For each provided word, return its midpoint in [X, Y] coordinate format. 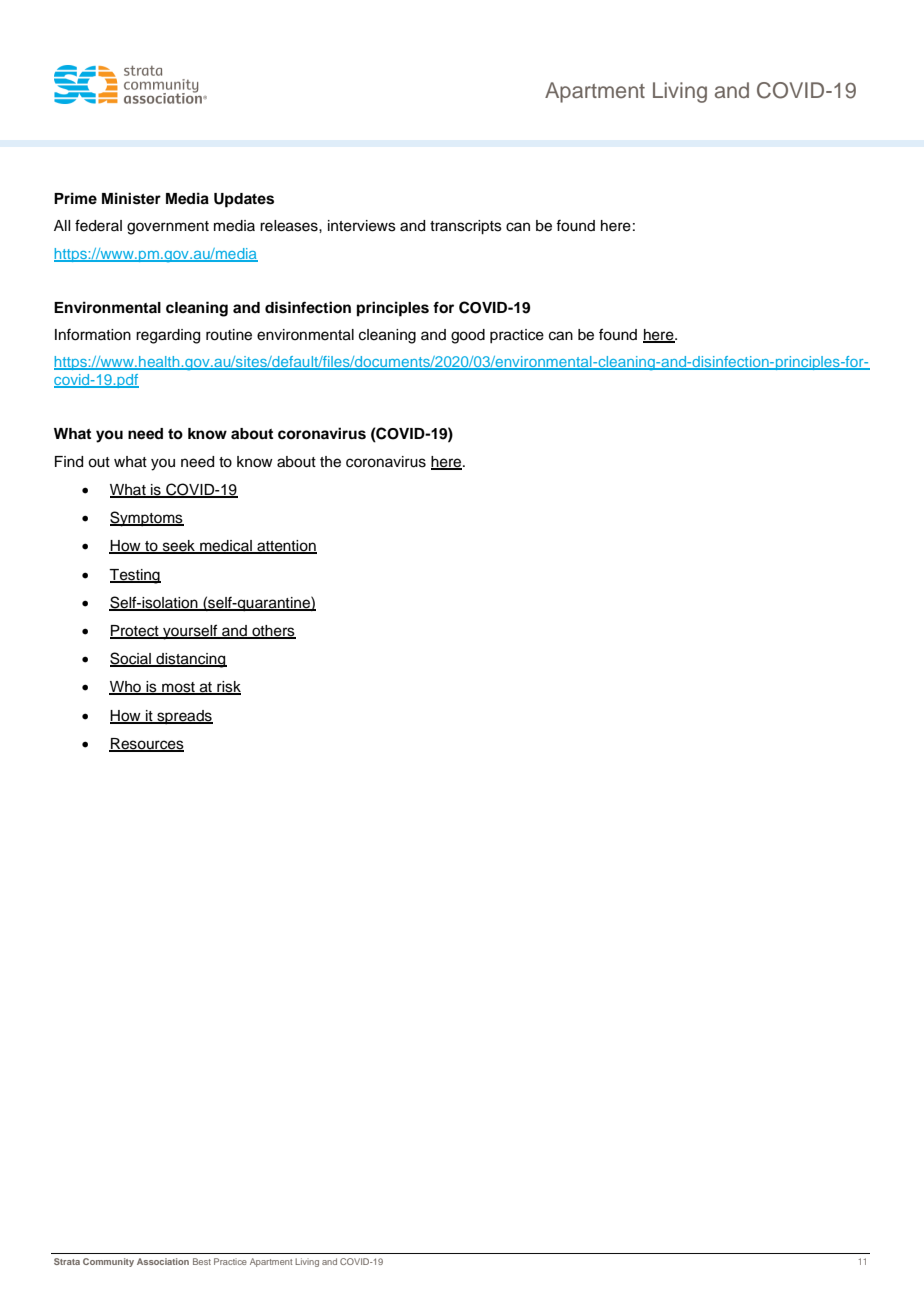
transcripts [466, 227]
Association [163, 1261]
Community [108, 1262]
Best [202, 1261]
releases [290, 226]
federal [98, 225]
